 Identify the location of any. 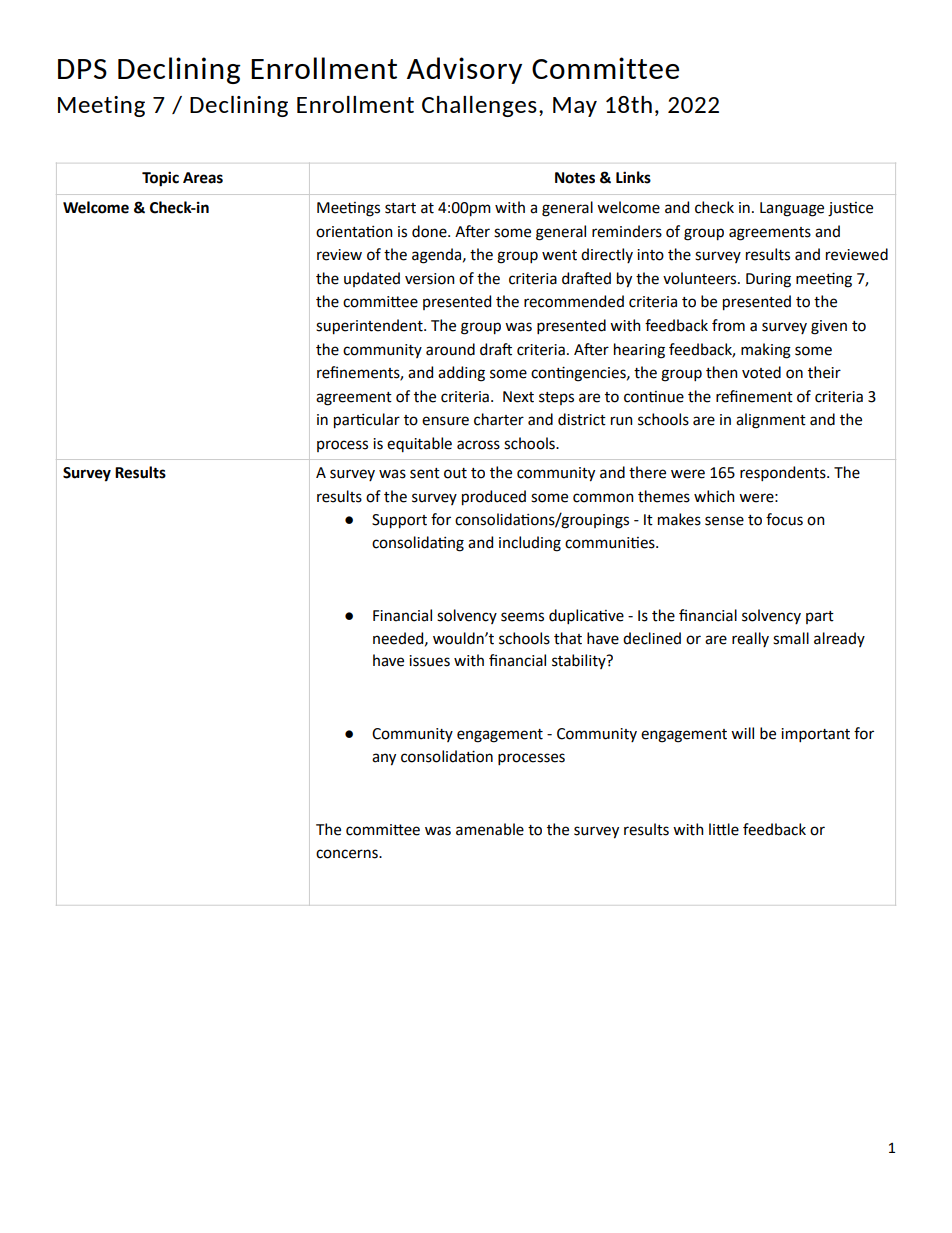
(384, 759).
